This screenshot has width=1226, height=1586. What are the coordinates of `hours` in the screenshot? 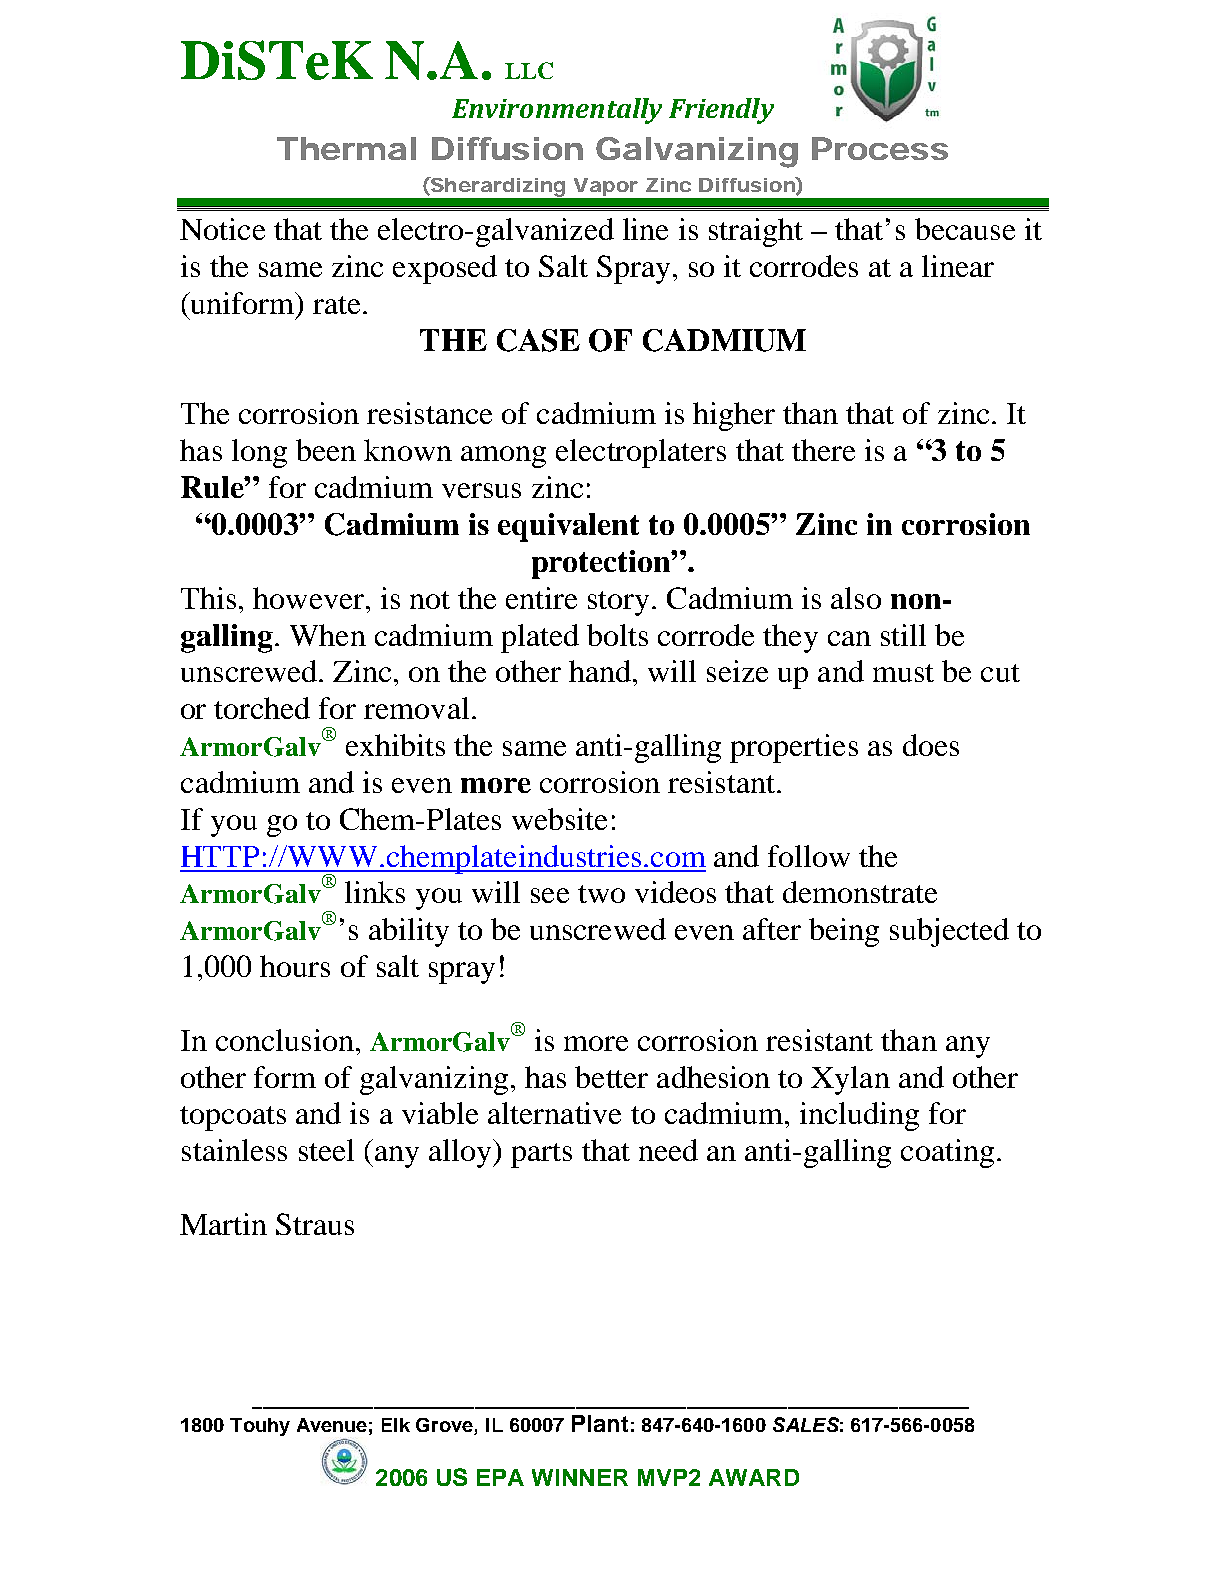 It's located at (295, 966).
